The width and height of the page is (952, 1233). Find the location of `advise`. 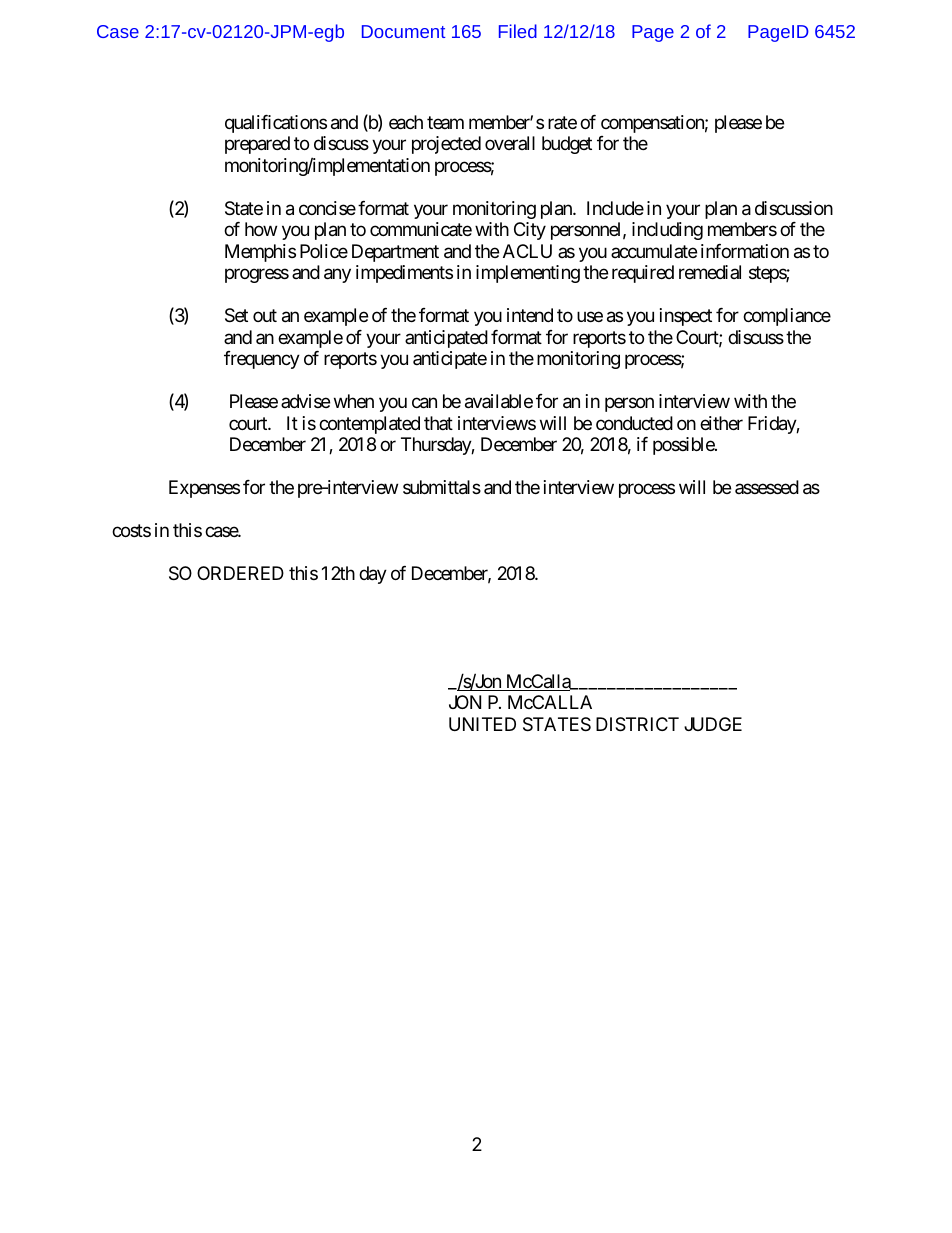

advise is located at coordinates (305, 401).
